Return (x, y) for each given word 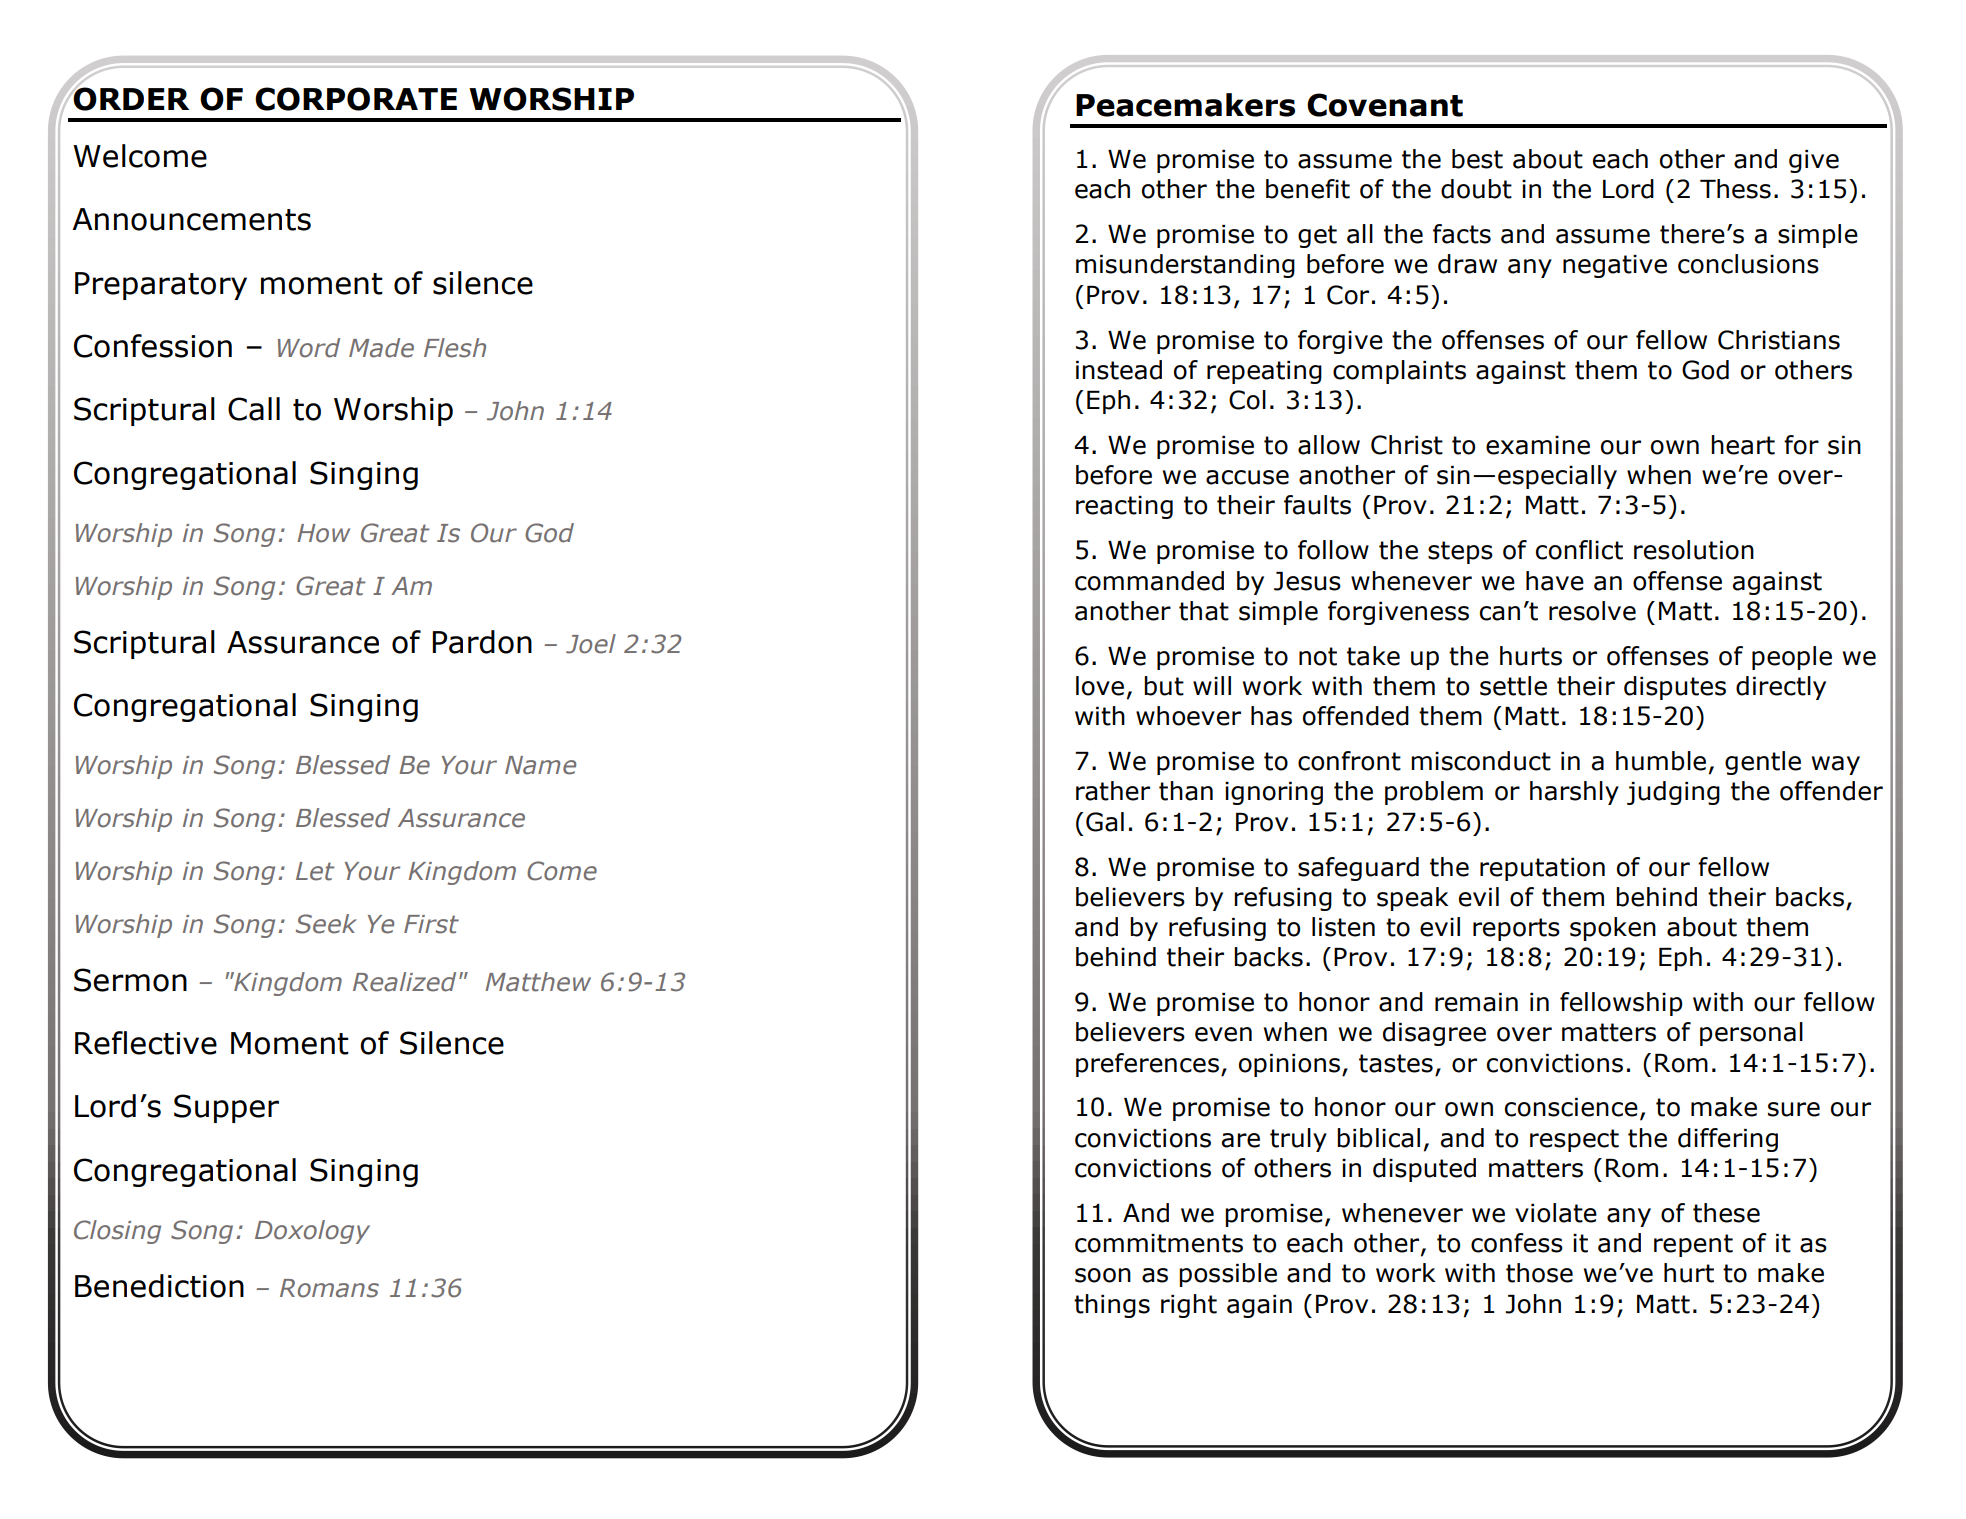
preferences (1147, 1065)
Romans (329, 1288)
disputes (1675, 688)
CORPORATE (356, 99)
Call (254, 409)
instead (1119, 370)
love (1100, 686)
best (1477, 159)
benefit (1308, 189)
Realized (404, 982)
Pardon (482, 642)
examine (1538, 445)
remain (1476, 1002)
